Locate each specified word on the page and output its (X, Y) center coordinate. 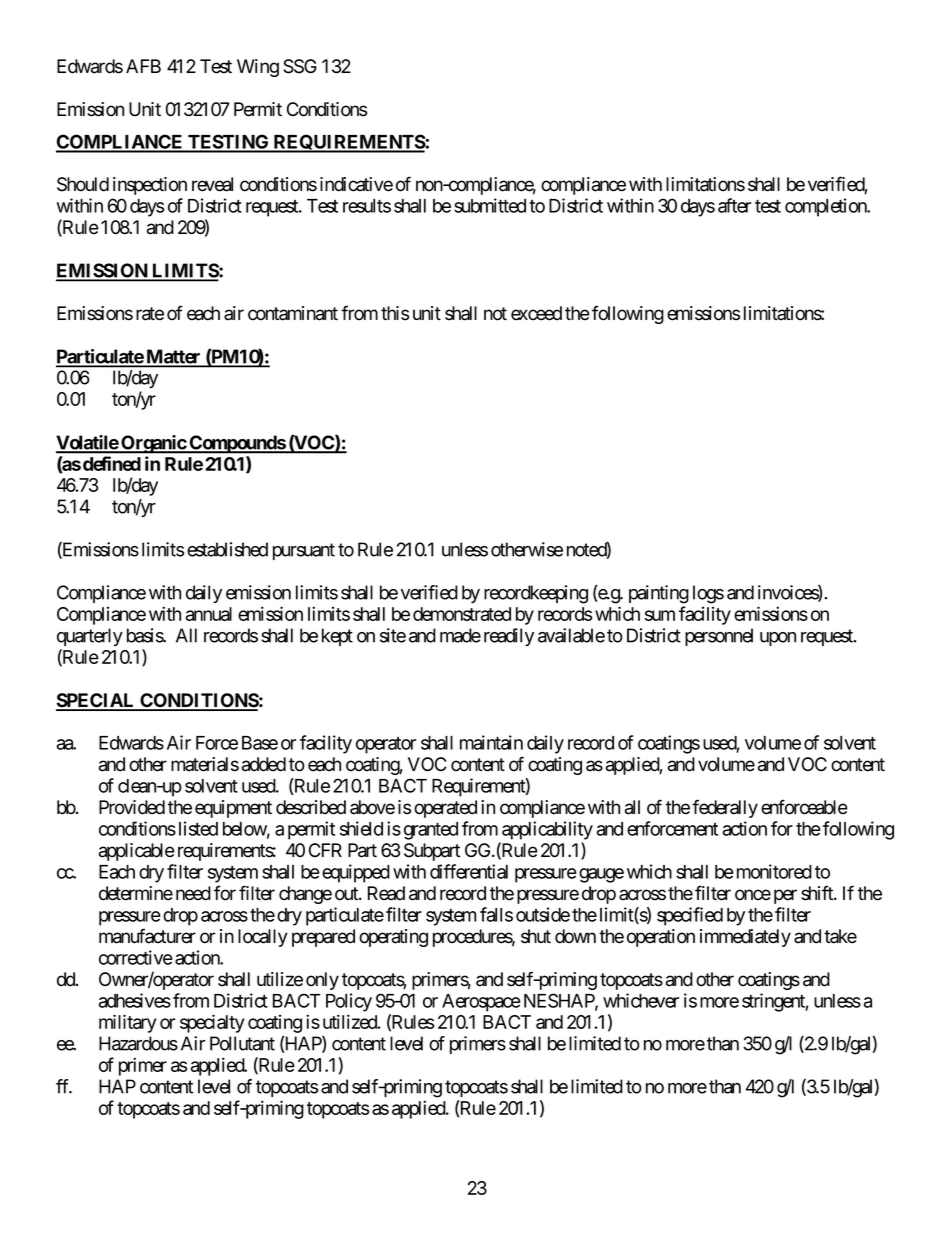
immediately (745, 938)
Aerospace (481, 1003)
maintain (491, 742)
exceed (536, 313)
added (264, 764)
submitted (490, 205)
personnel (719, 637)
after (734, 205)
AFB (143, 66)
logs (708, 594)
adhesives (135, 1000)
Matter (173, 357)
